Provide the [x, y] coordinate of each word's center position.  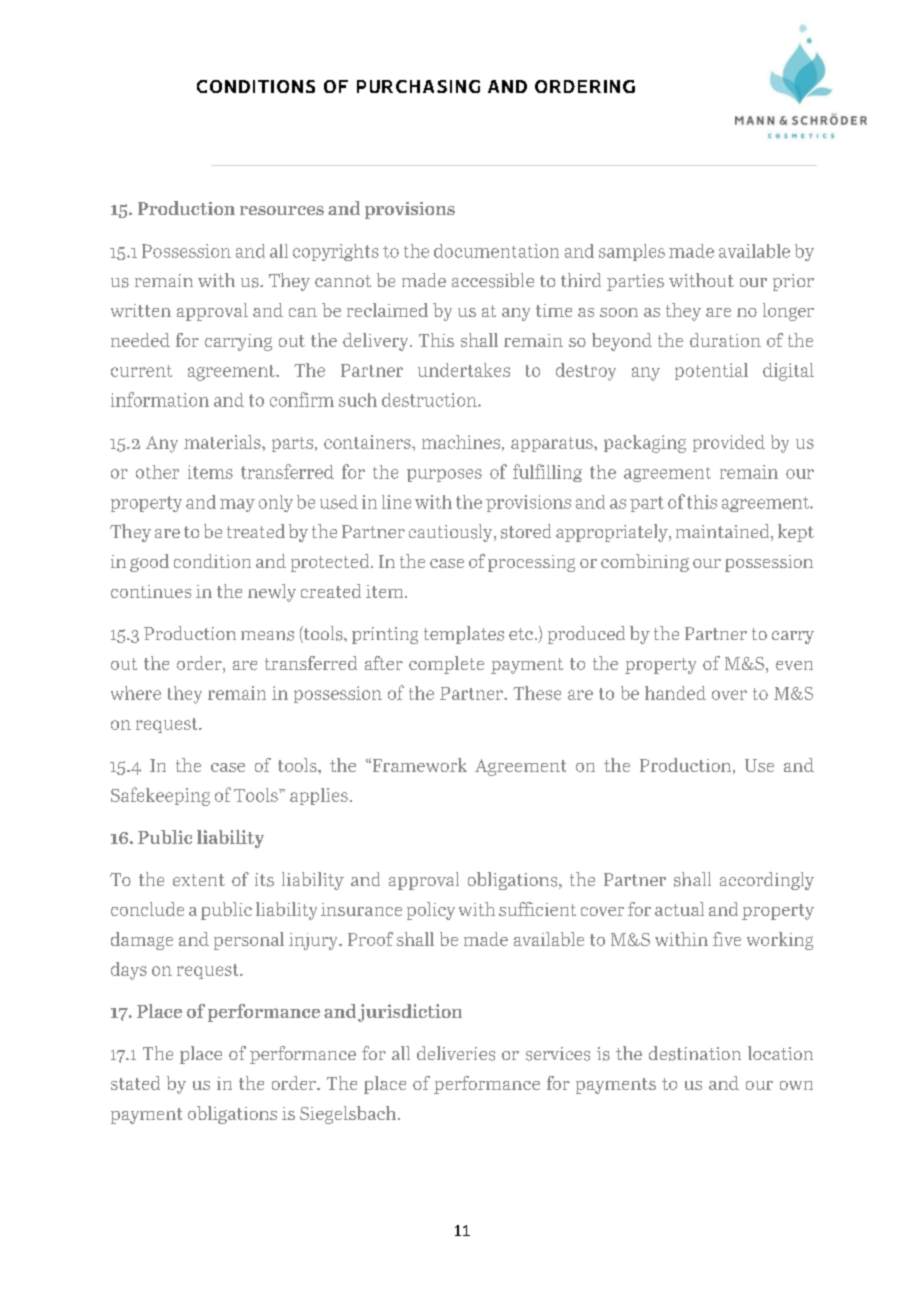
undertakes [464, 370]
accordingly [767, 881]
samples [632, 252]
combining [645, 563]
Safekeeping [160, 796]
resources [282, 210]
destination [695, 1053]
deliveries [456, 1053]
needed [140, 340]
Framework [418, 765]
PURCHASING [418, 86]
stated [135, 1083]
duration [725, 340]
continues [151, 591]
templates [464, 635]
